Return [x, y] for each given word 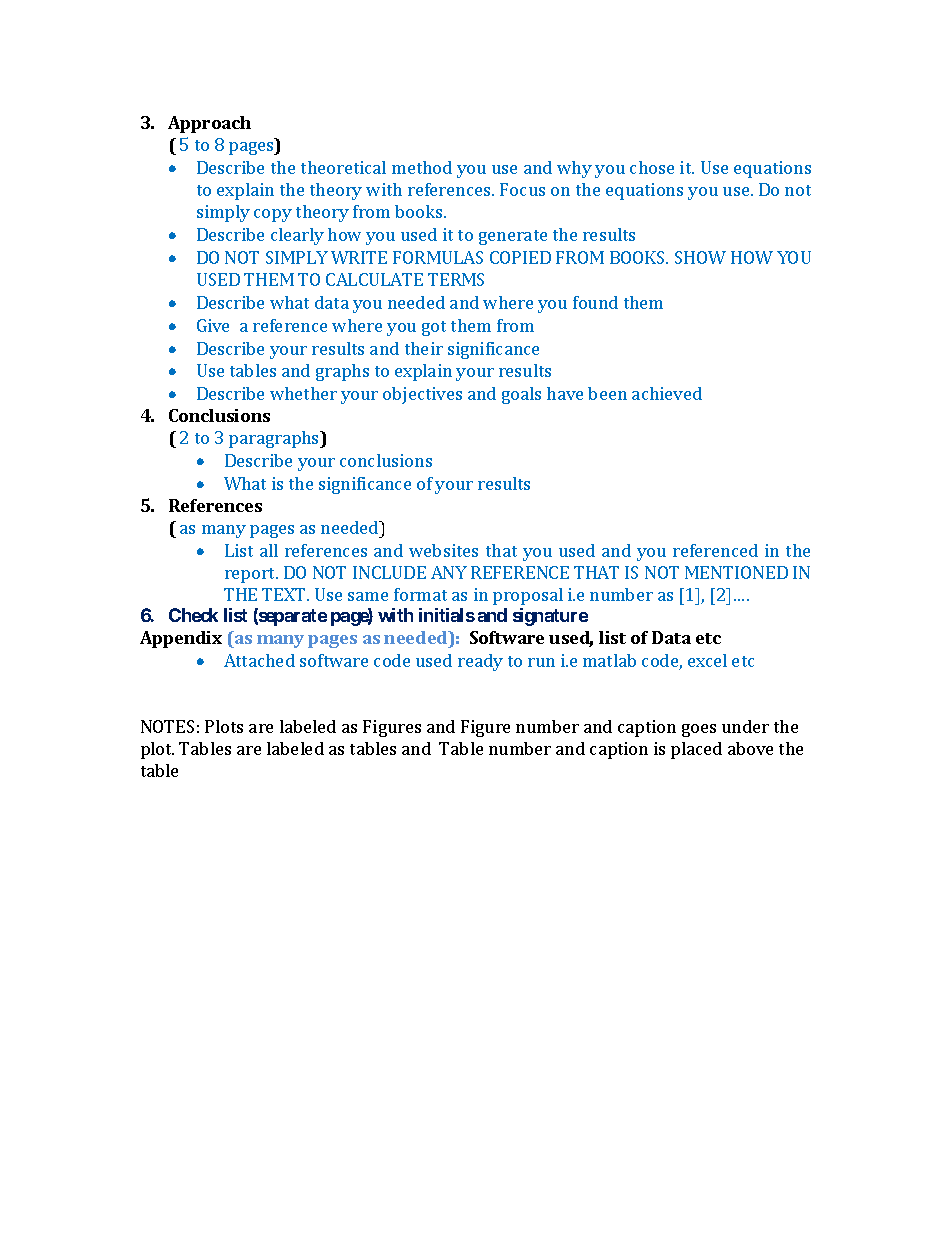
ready [480, 662]
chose [652, 167]
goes [699, 730]
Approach [209, 124]
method [422, 167]
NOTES [167, 726]
